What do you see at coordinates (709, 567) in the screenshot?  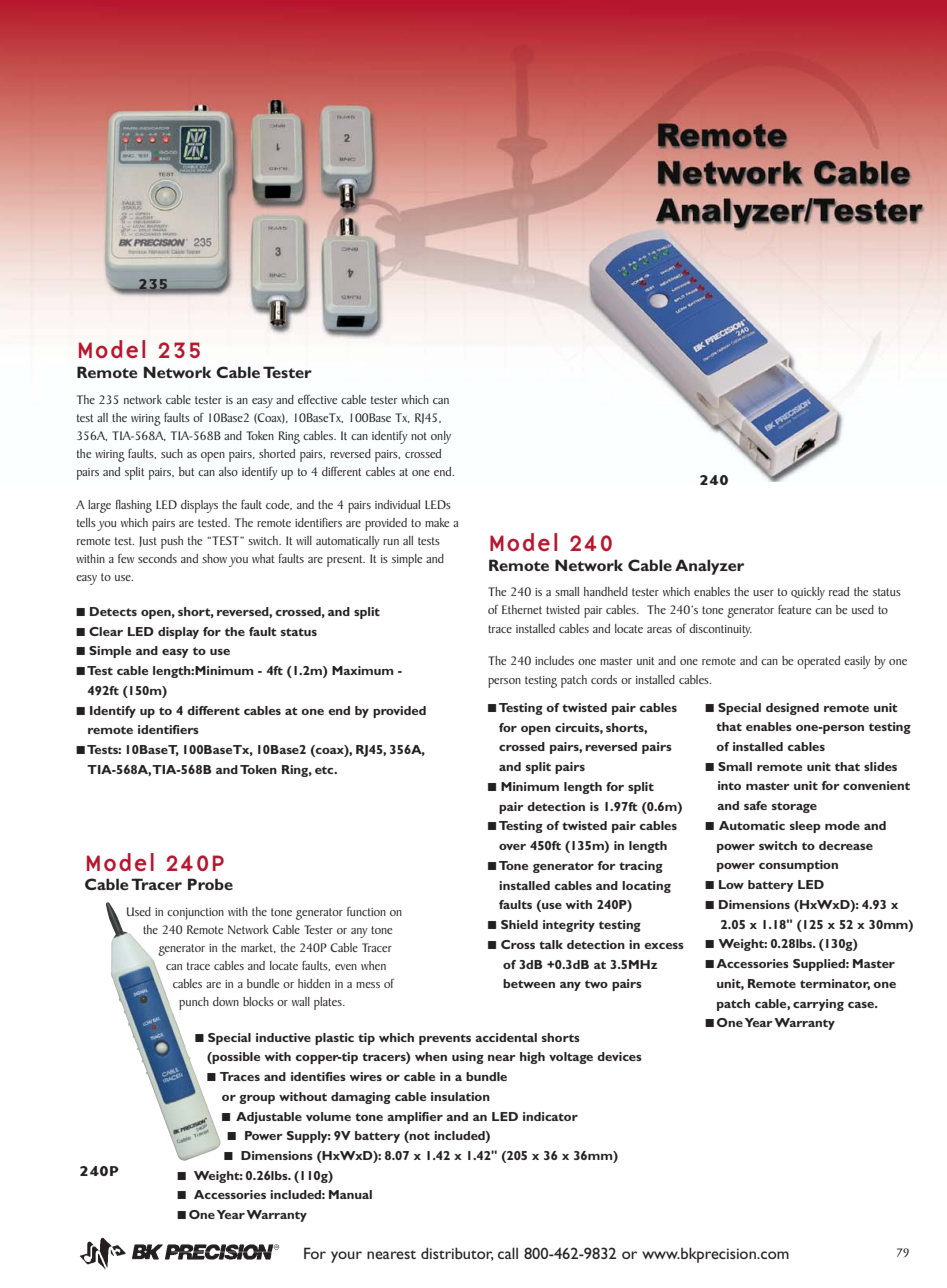 I see `Analyzer` at bounding box center [709, 567].
